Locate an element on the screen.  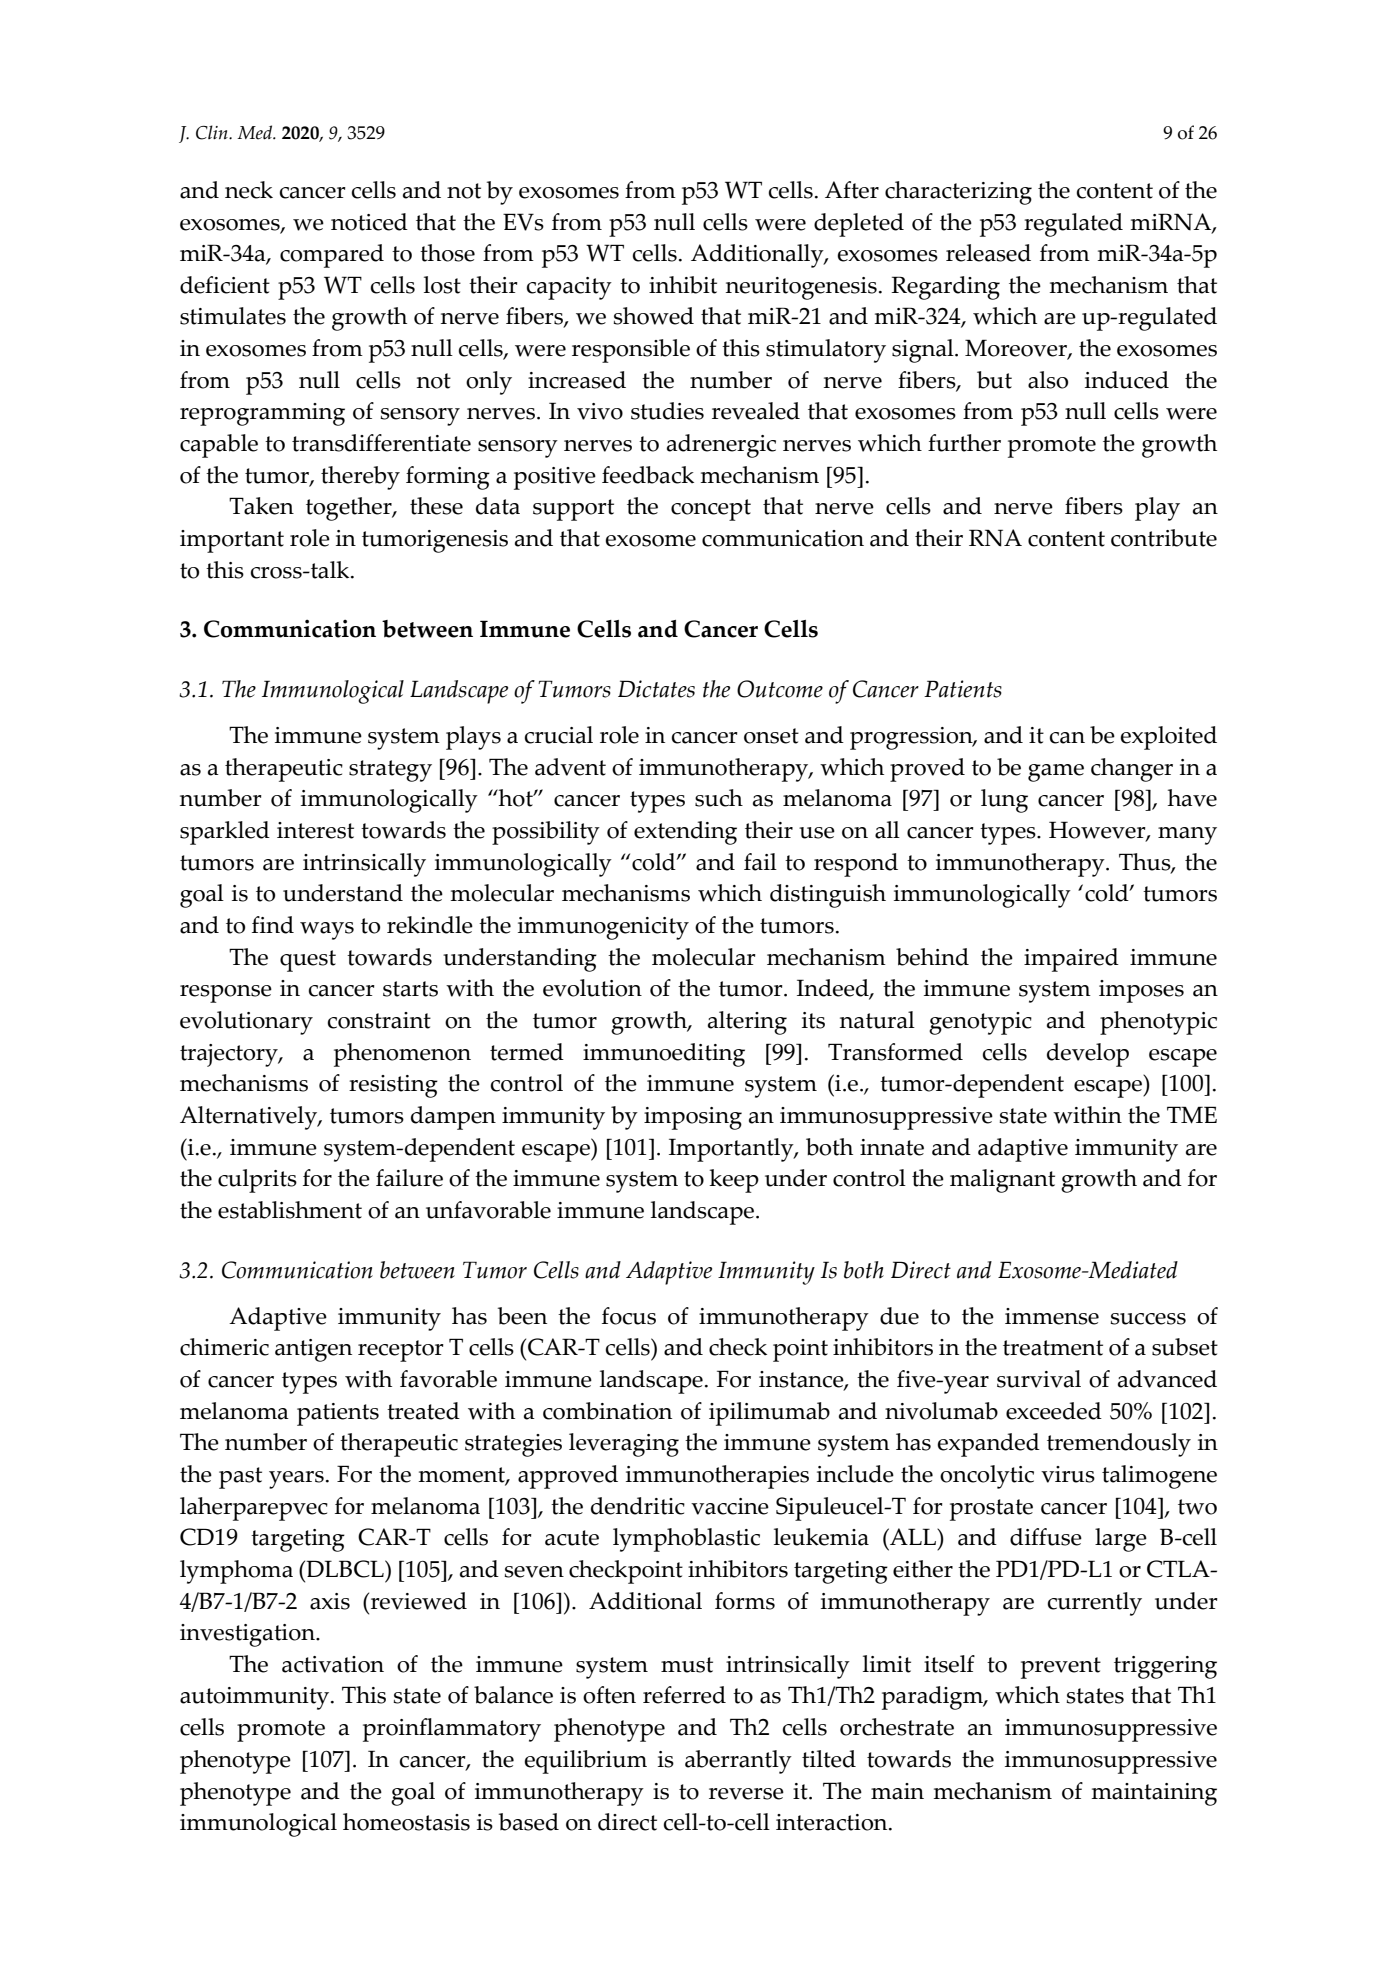
prevent is located at coordinates (1061, 1668).
